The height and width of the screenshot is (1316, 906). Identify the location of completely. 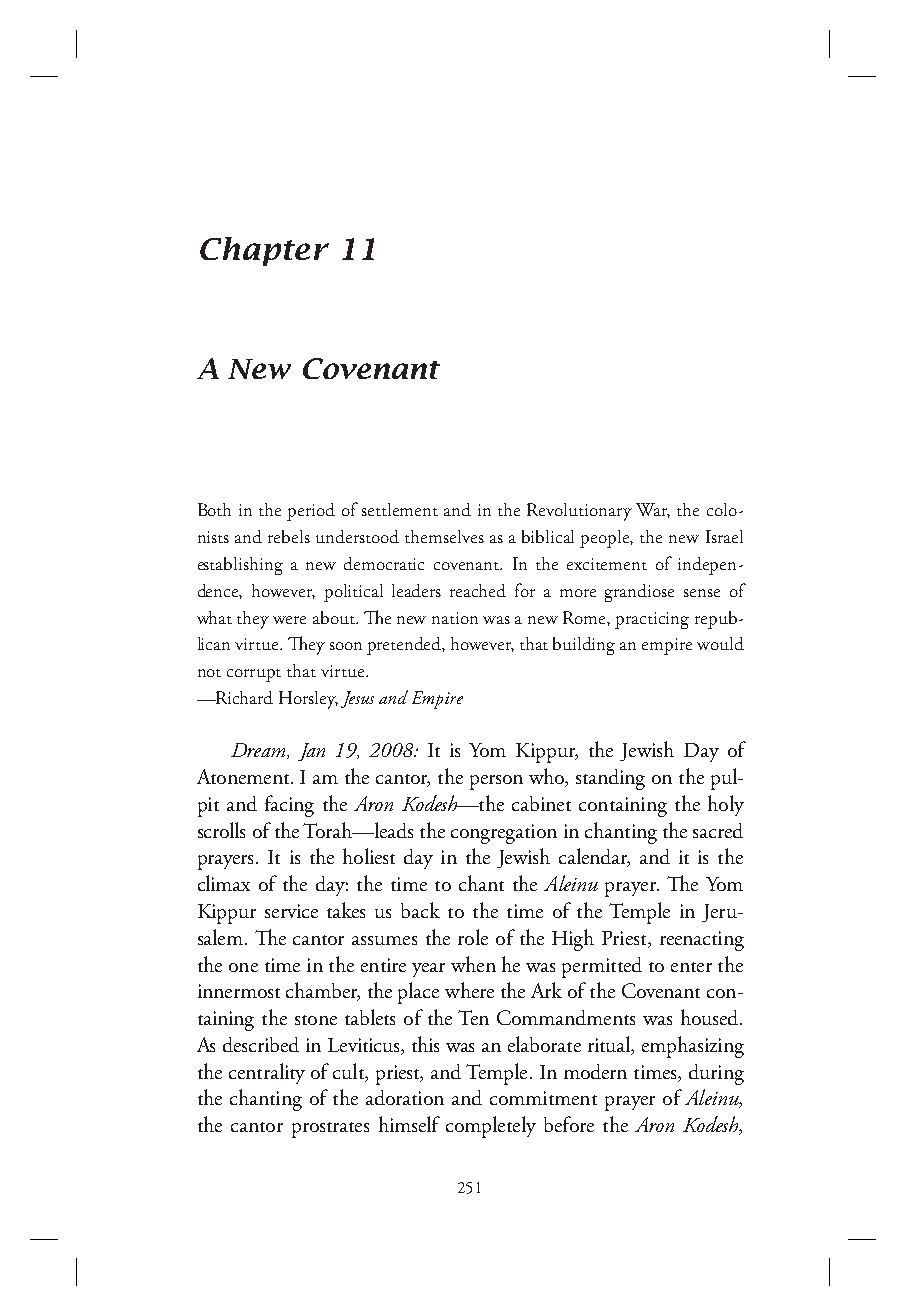
(491, 1127).
